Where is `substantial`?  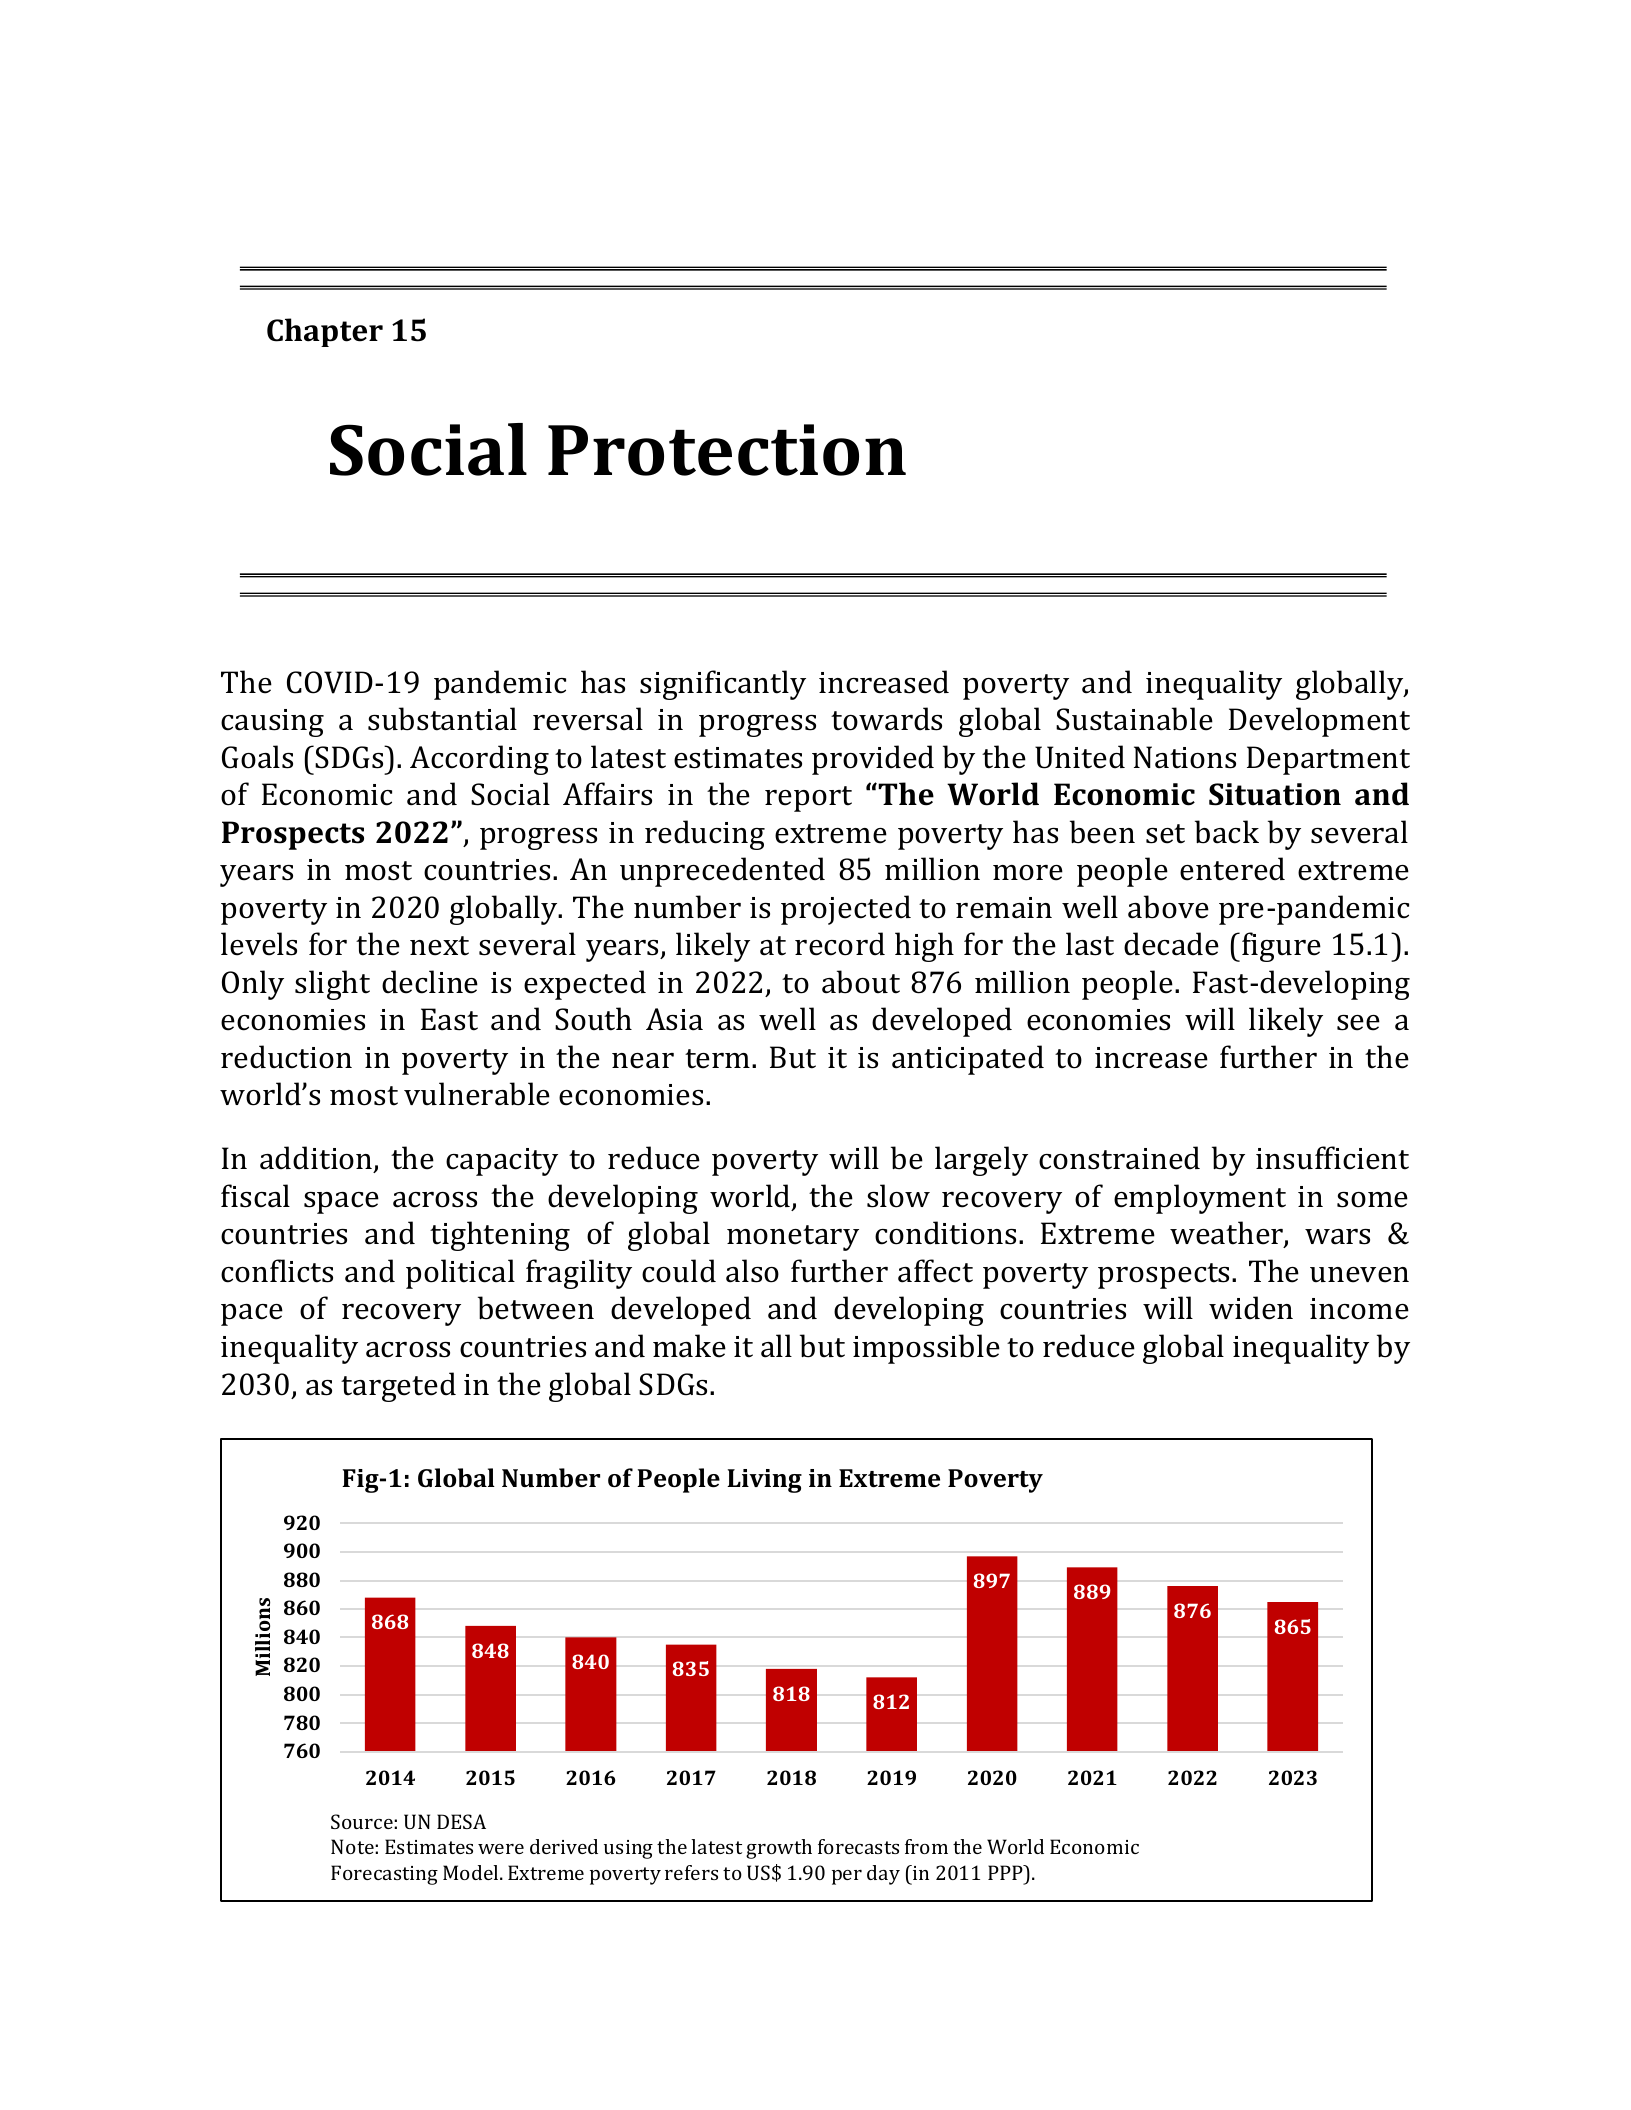 substantial is located at coordinates (442, 719).
